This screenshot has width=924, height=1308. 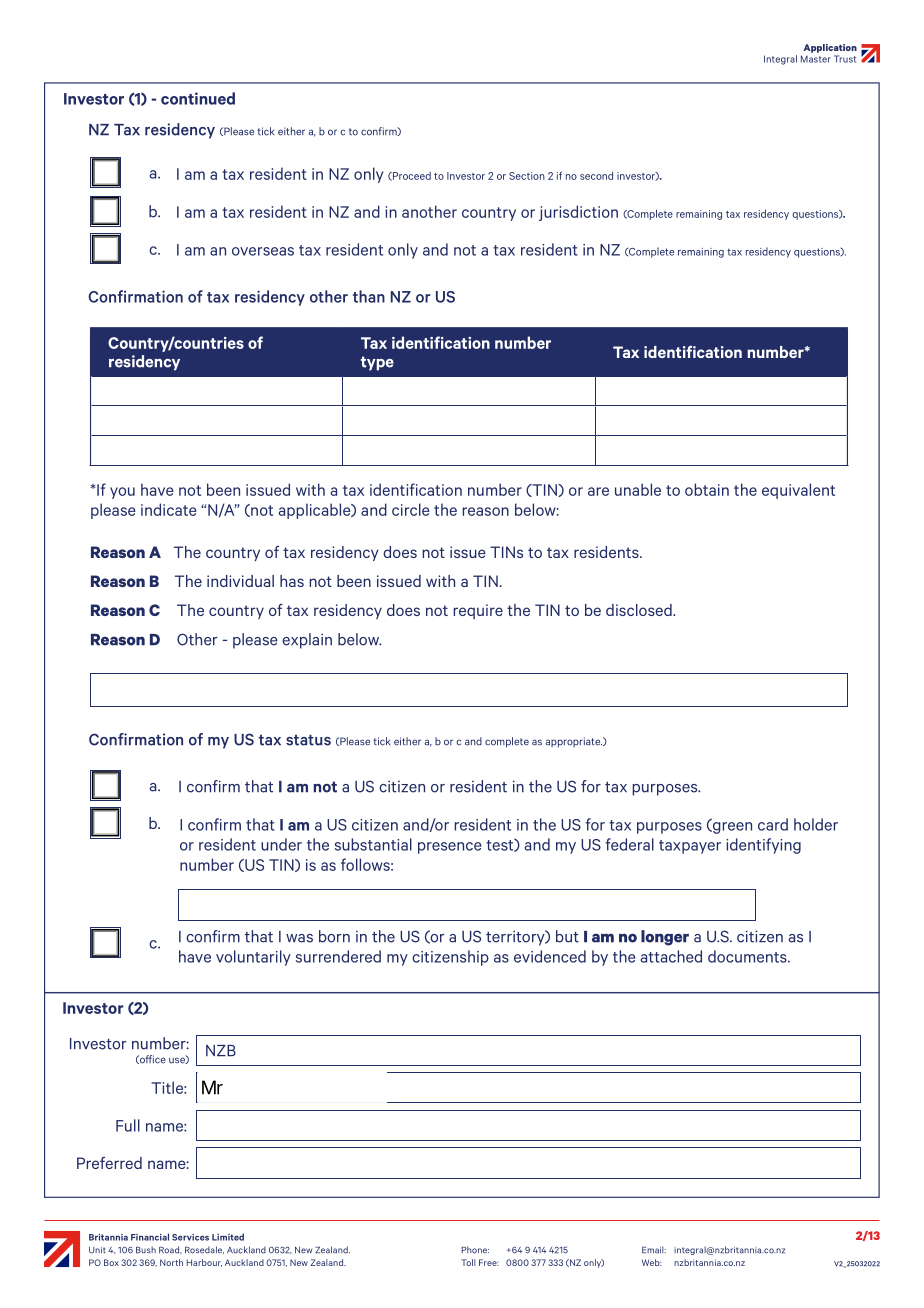 I want to click on type, so click(x=377, y=363).
